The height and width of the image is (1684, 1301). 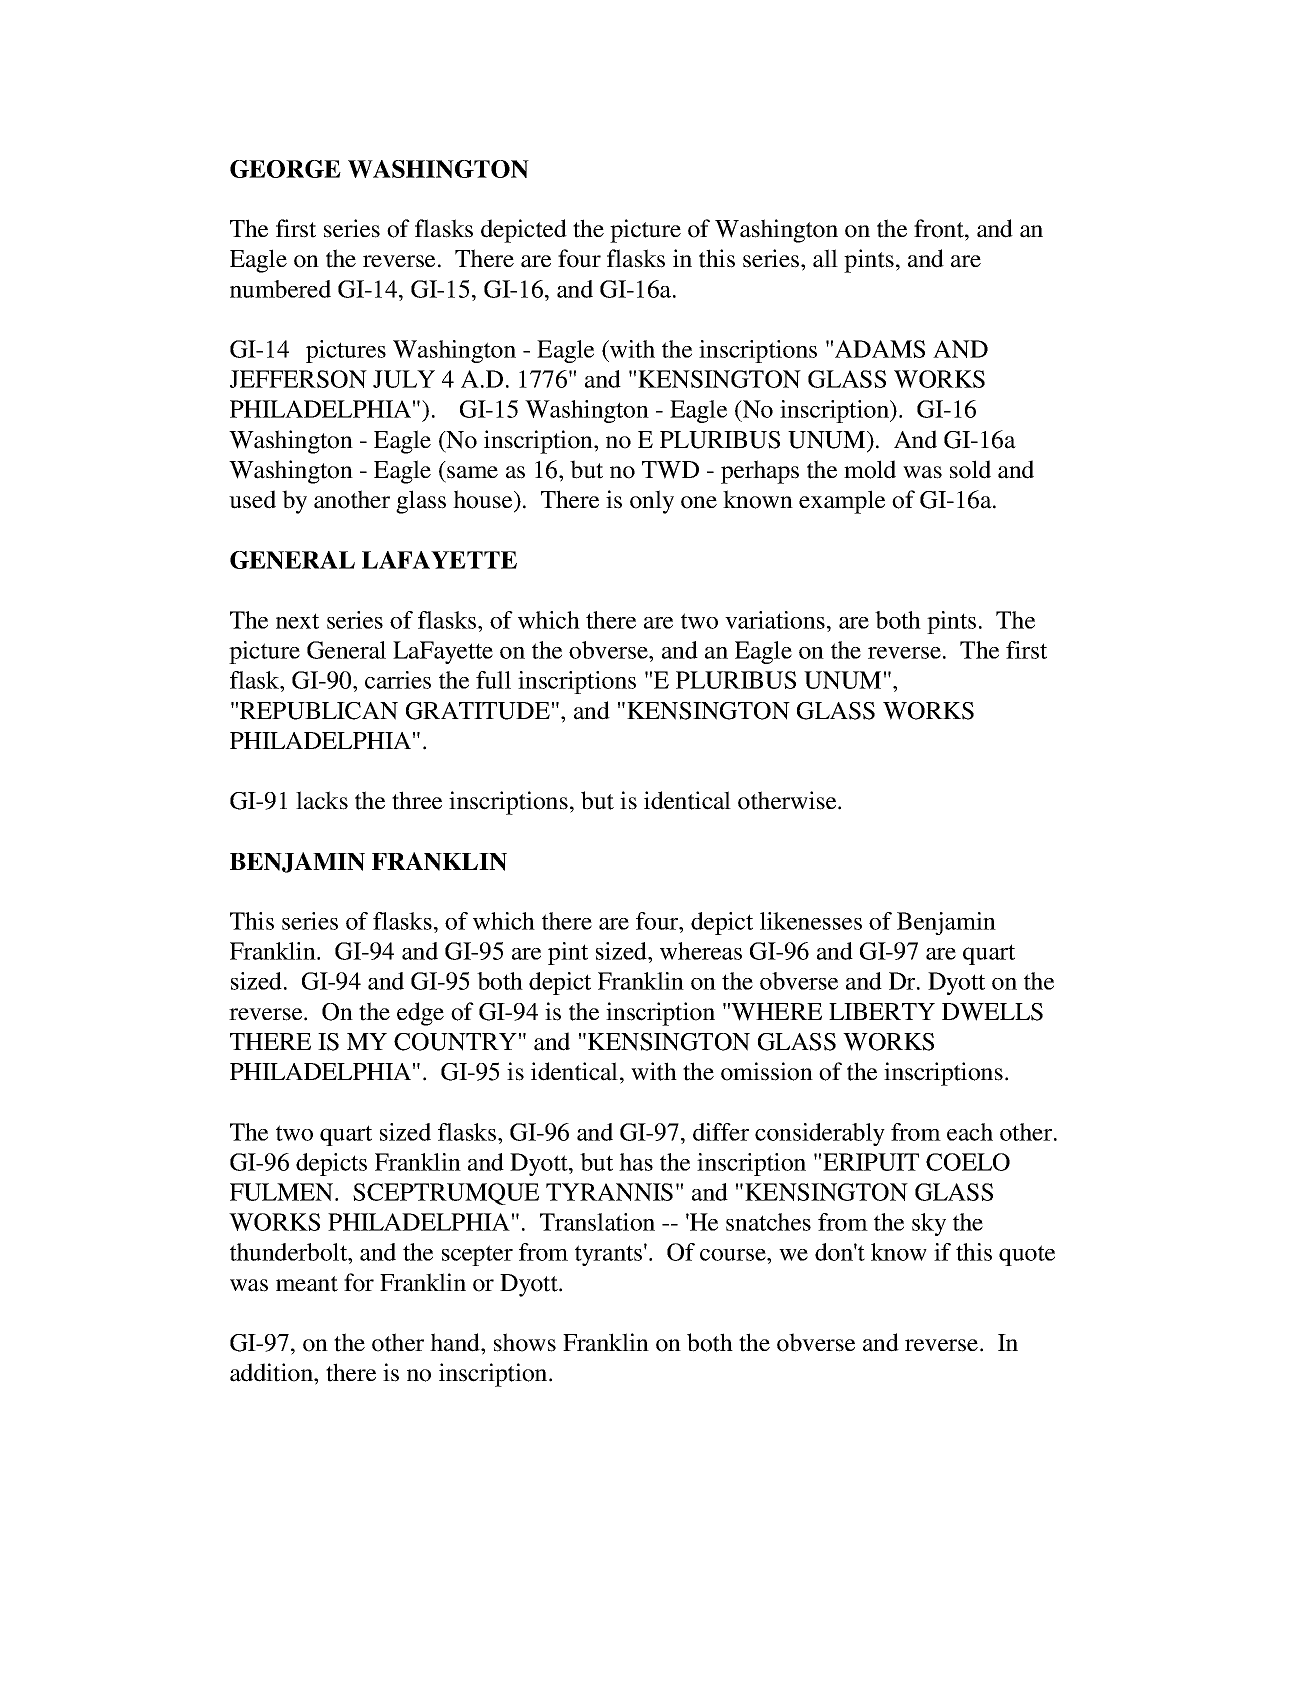 I want to click on all, so click(x=825, y=258).
